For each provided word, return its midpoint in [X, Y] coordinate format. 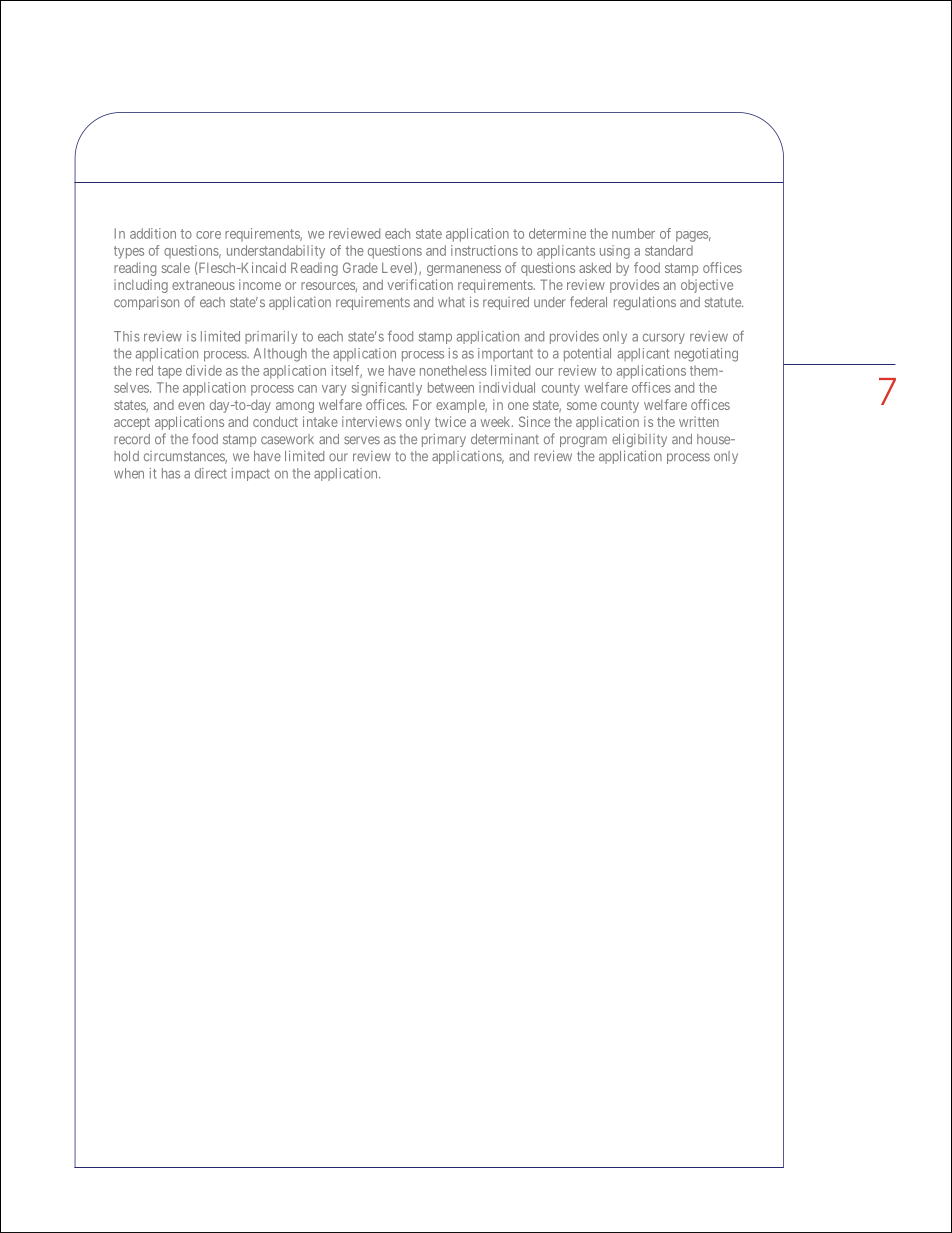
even [191, 406]
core [208, 235]
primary [444, 440]
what [451, 302]
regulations [645, 303]
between [451, 387]
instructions [484, 250]
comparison [146, 303]
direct [211, 473]
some [582, 406]
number [633, 233]
